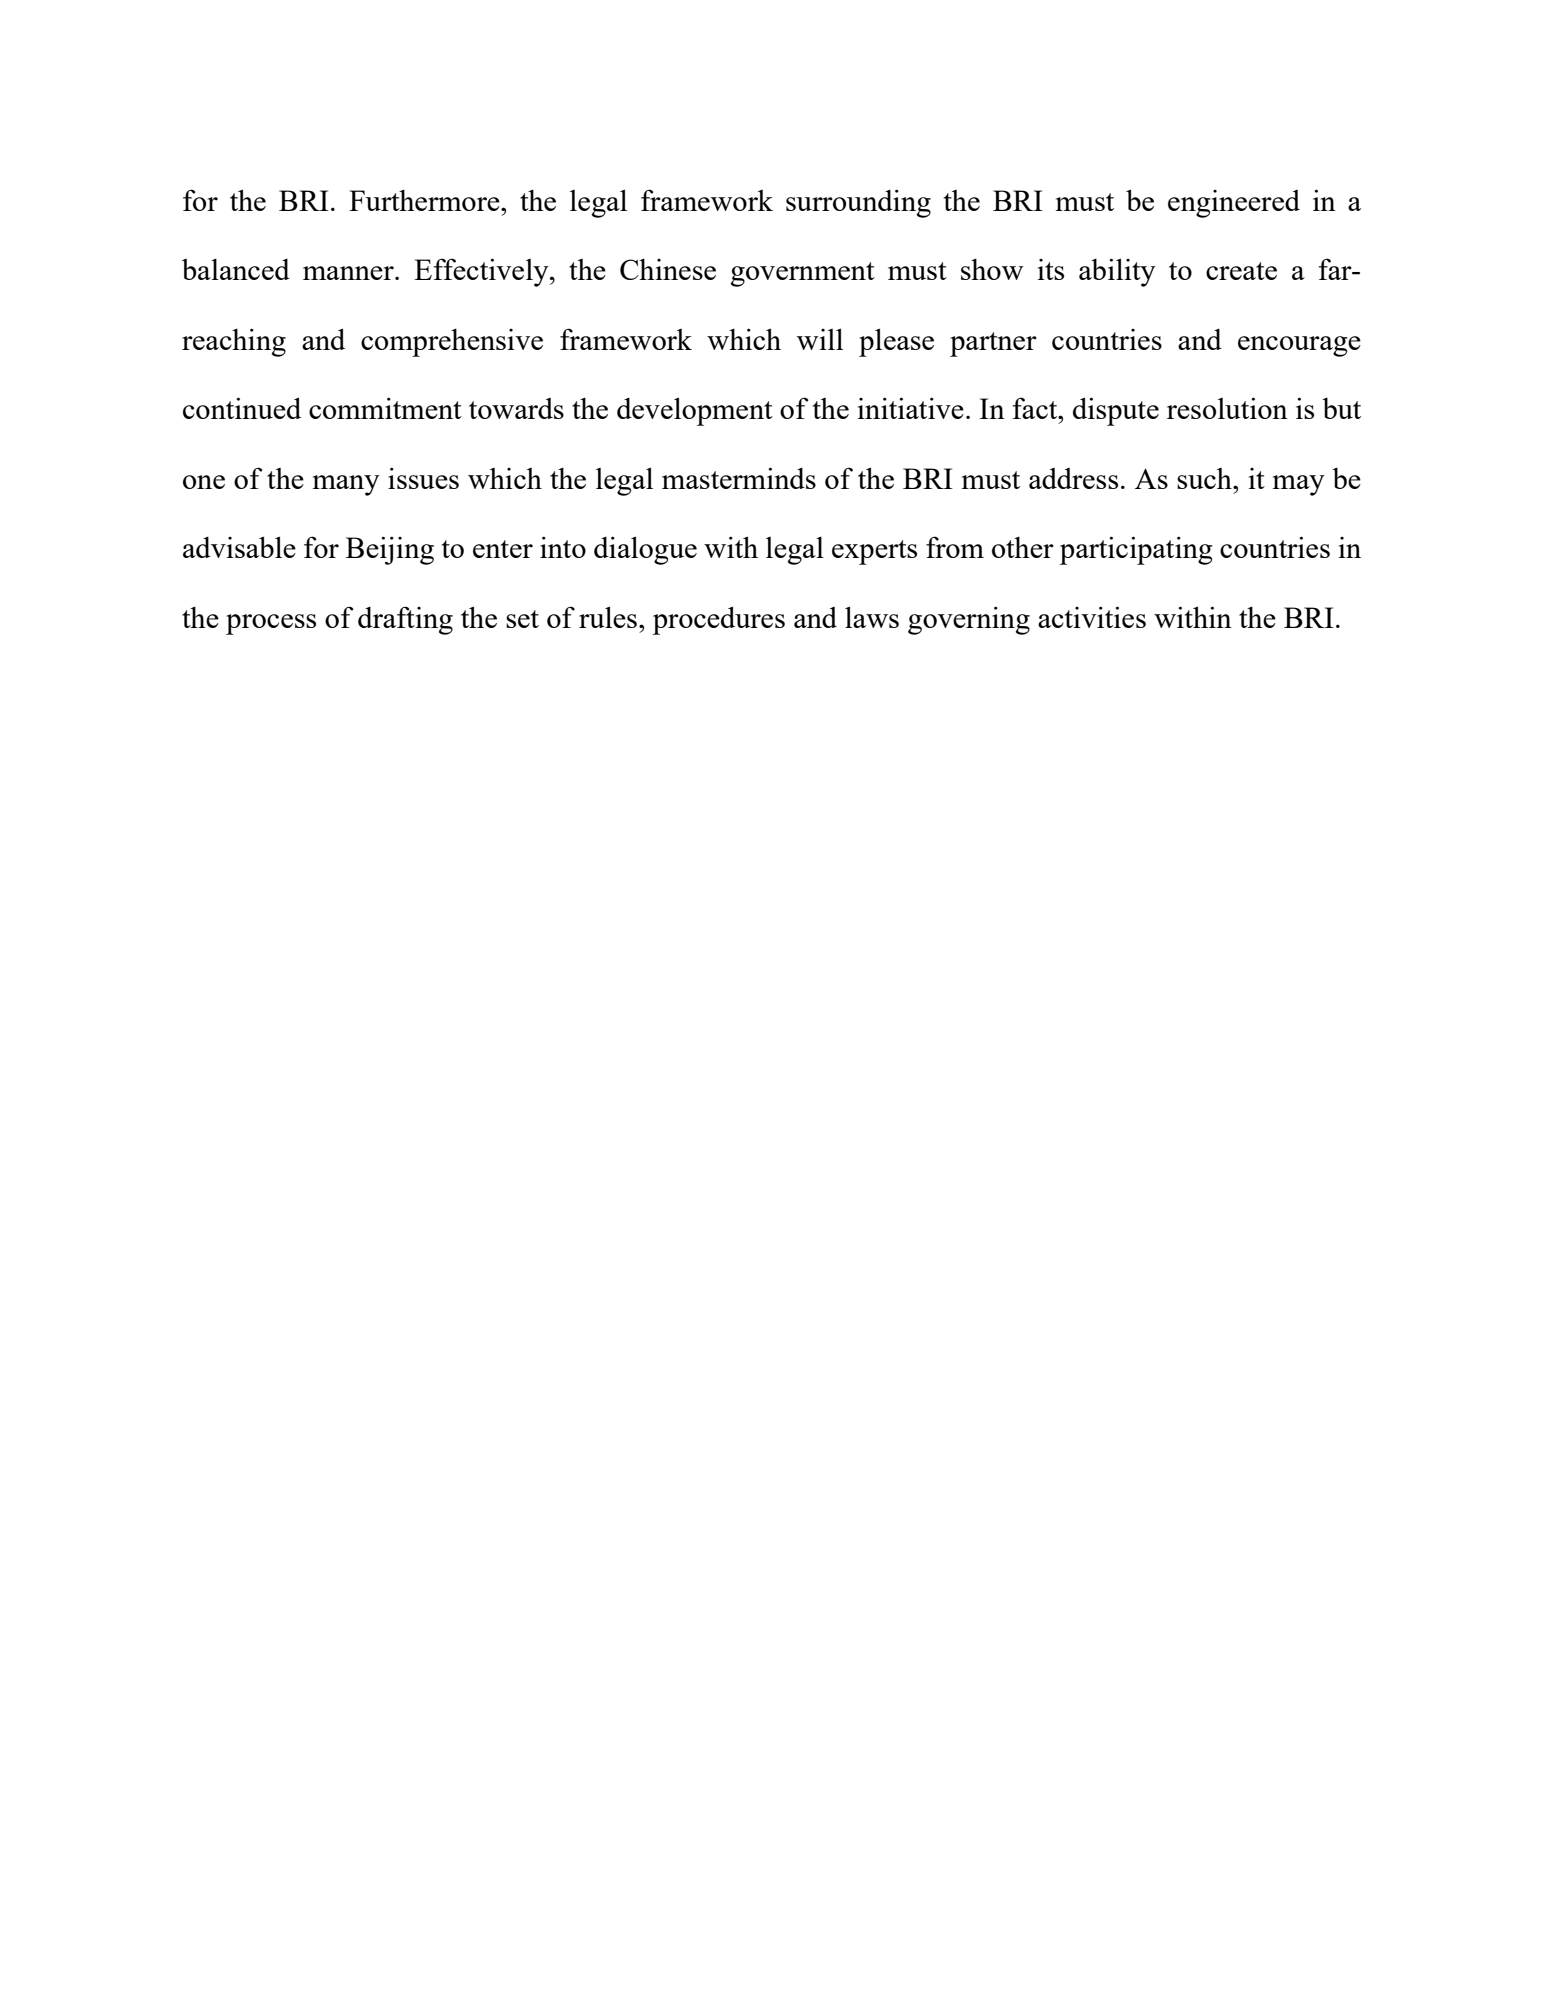 This document has height=1995, width=1542. Describe the element at coordinates (820, 339) in the document. I see `will` at that location.
